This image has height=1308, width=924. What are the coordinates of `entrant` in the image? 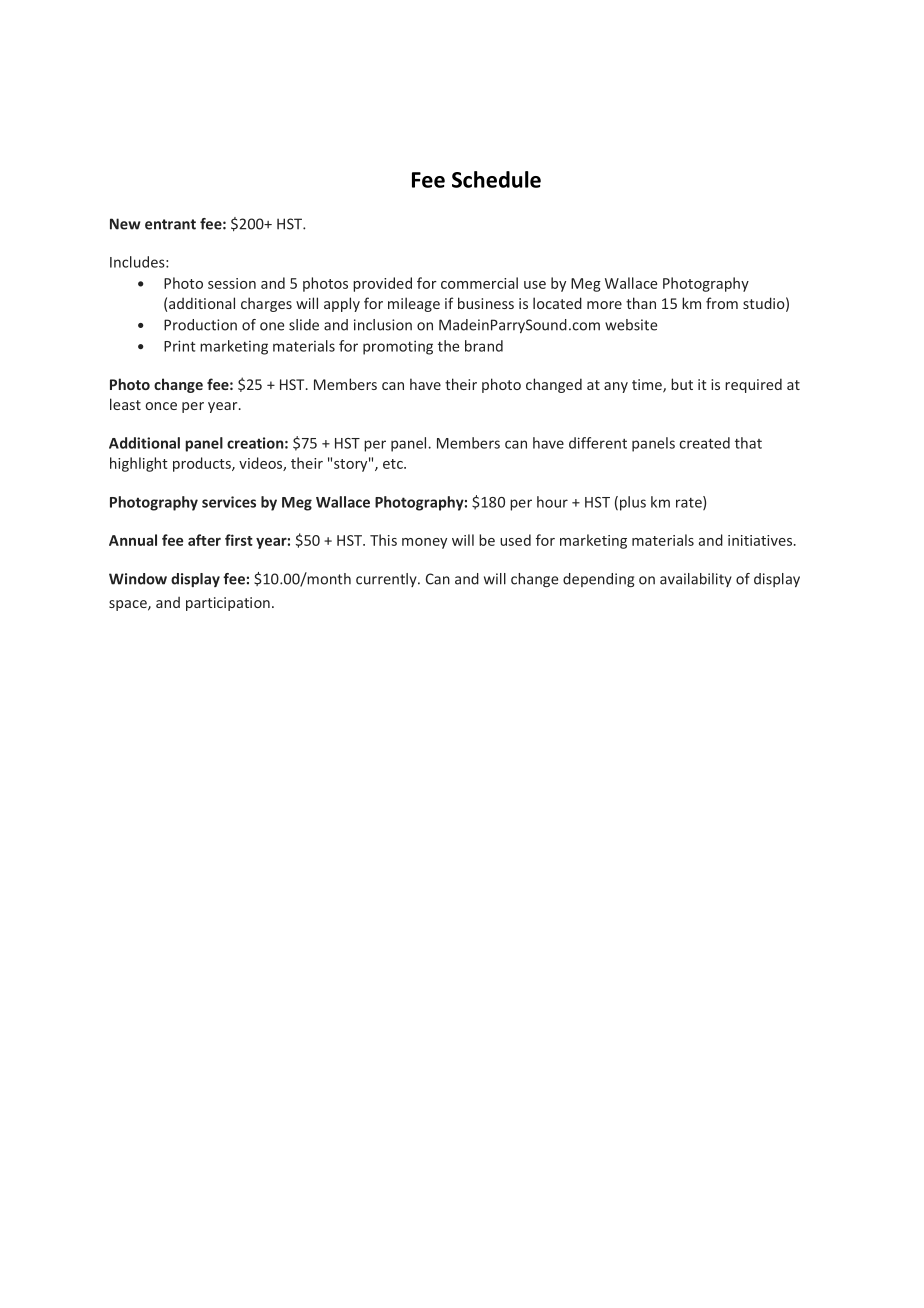 It's located at (170, 224).
